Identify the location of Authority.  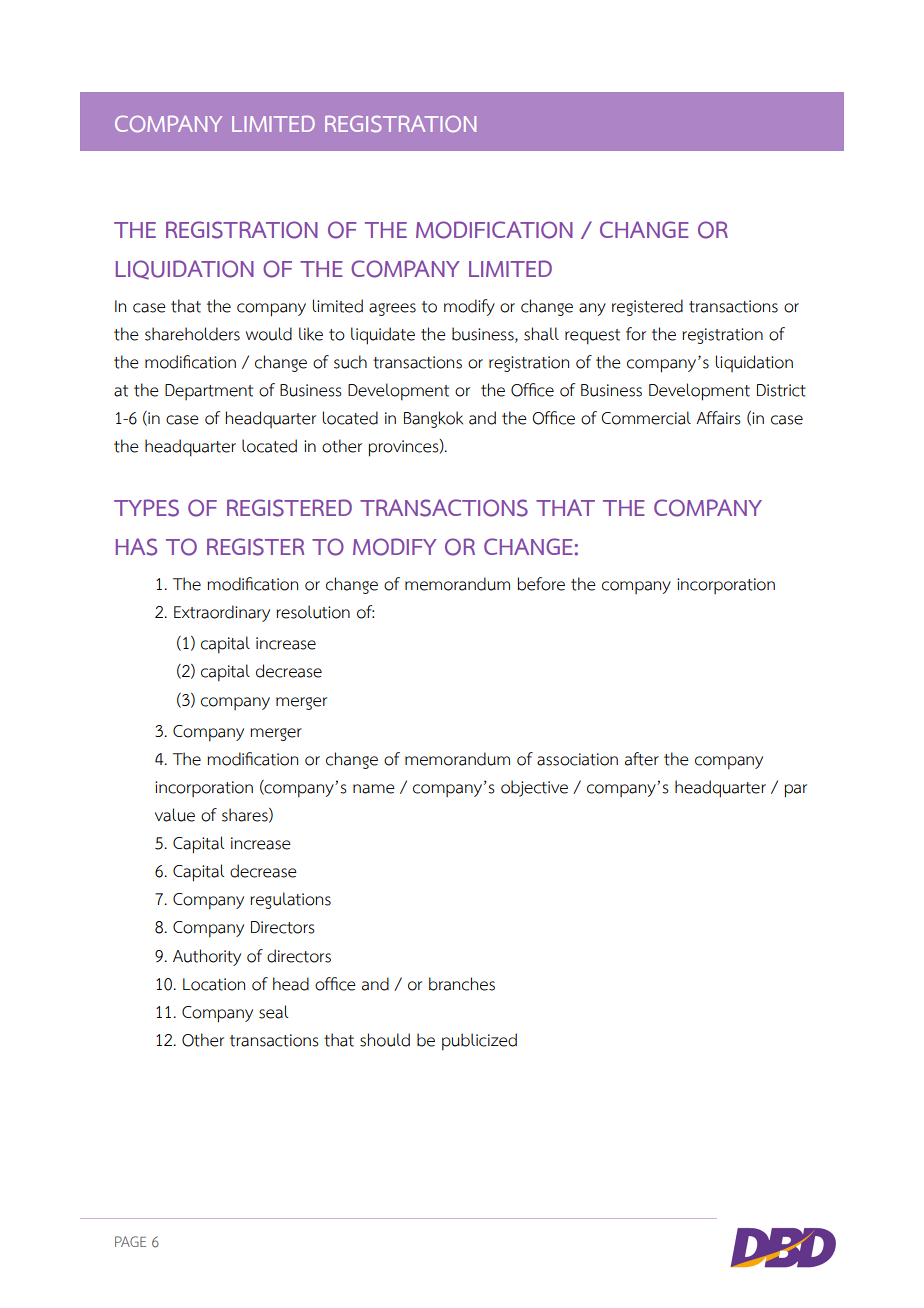
(207, 957).
